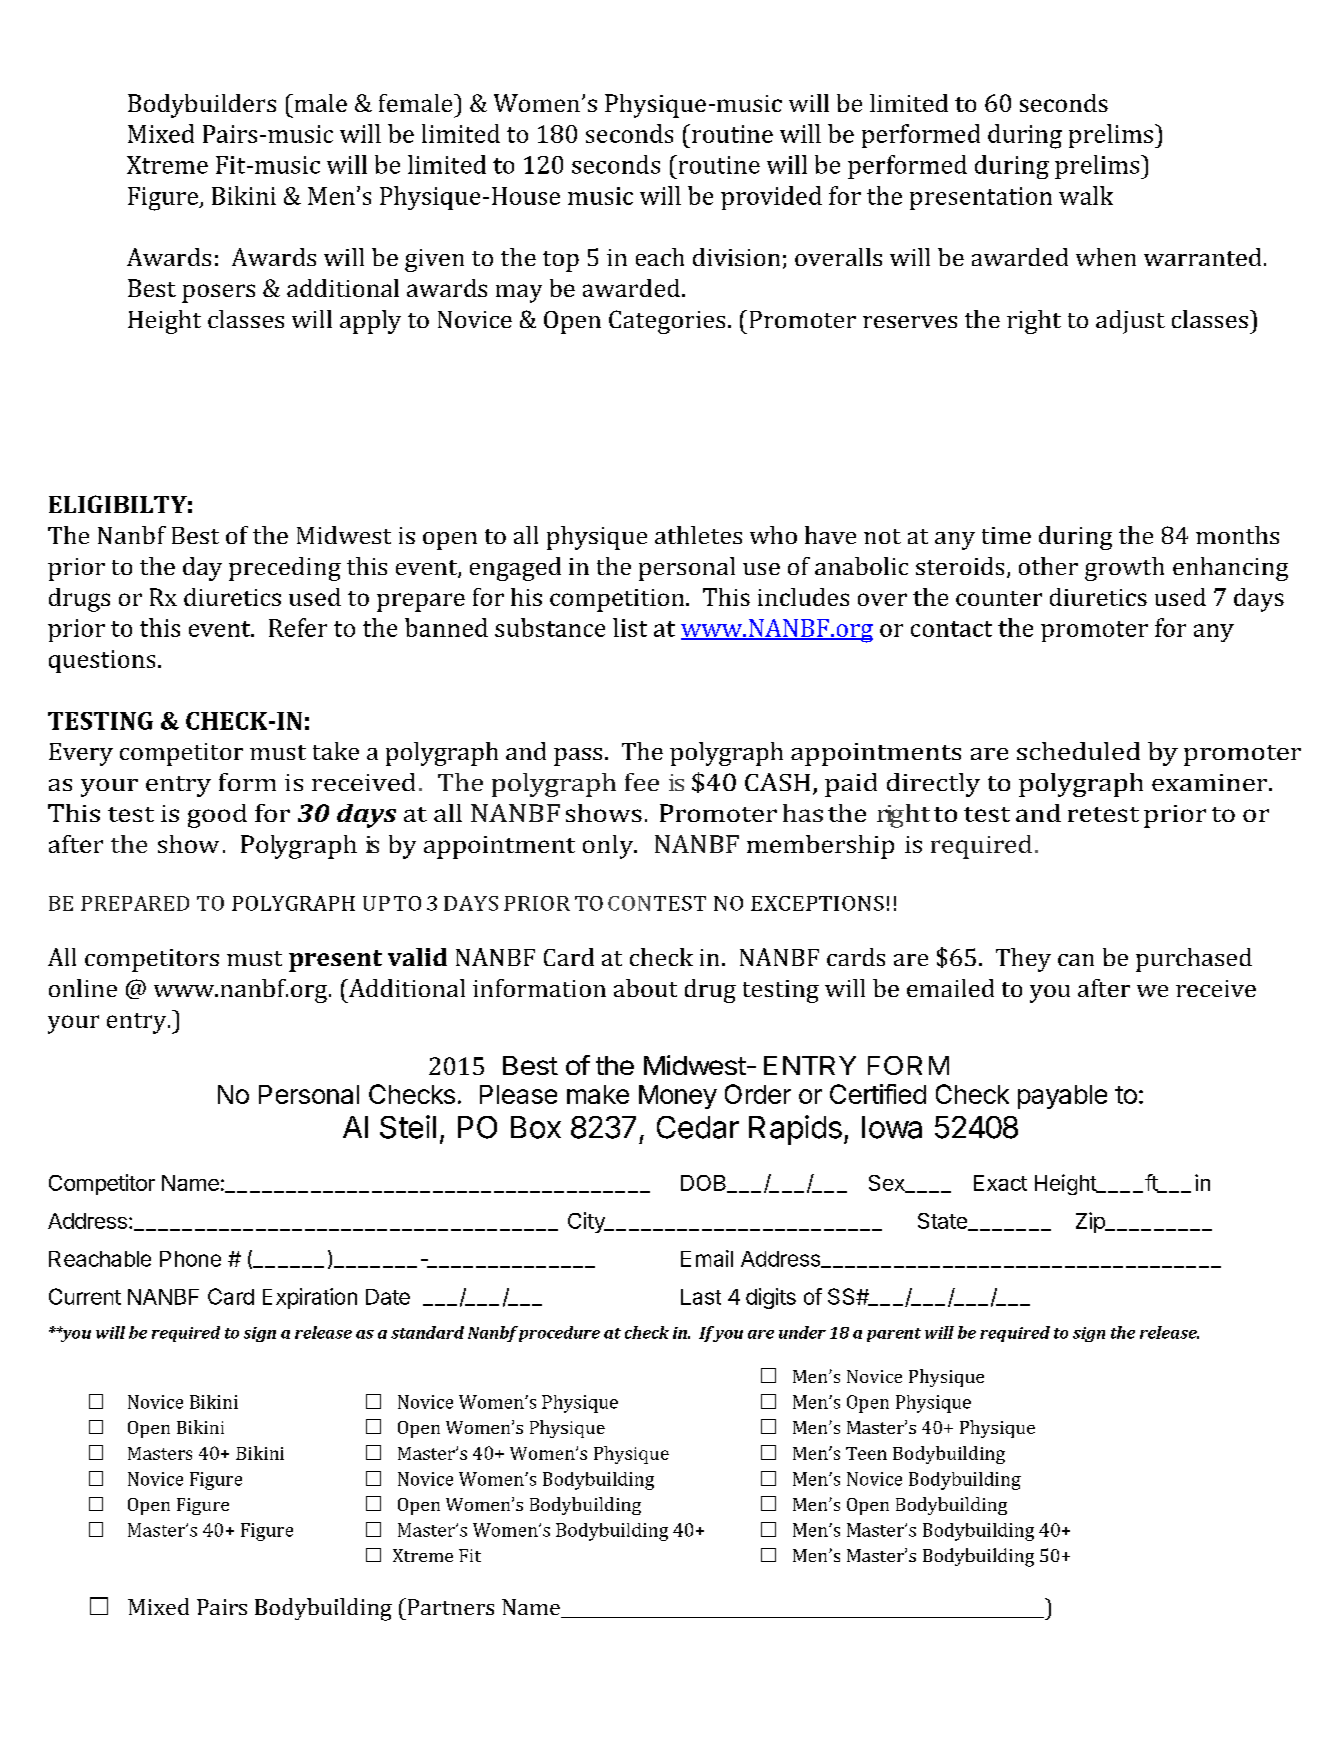  I want to click on provided, so click(771, 198).
